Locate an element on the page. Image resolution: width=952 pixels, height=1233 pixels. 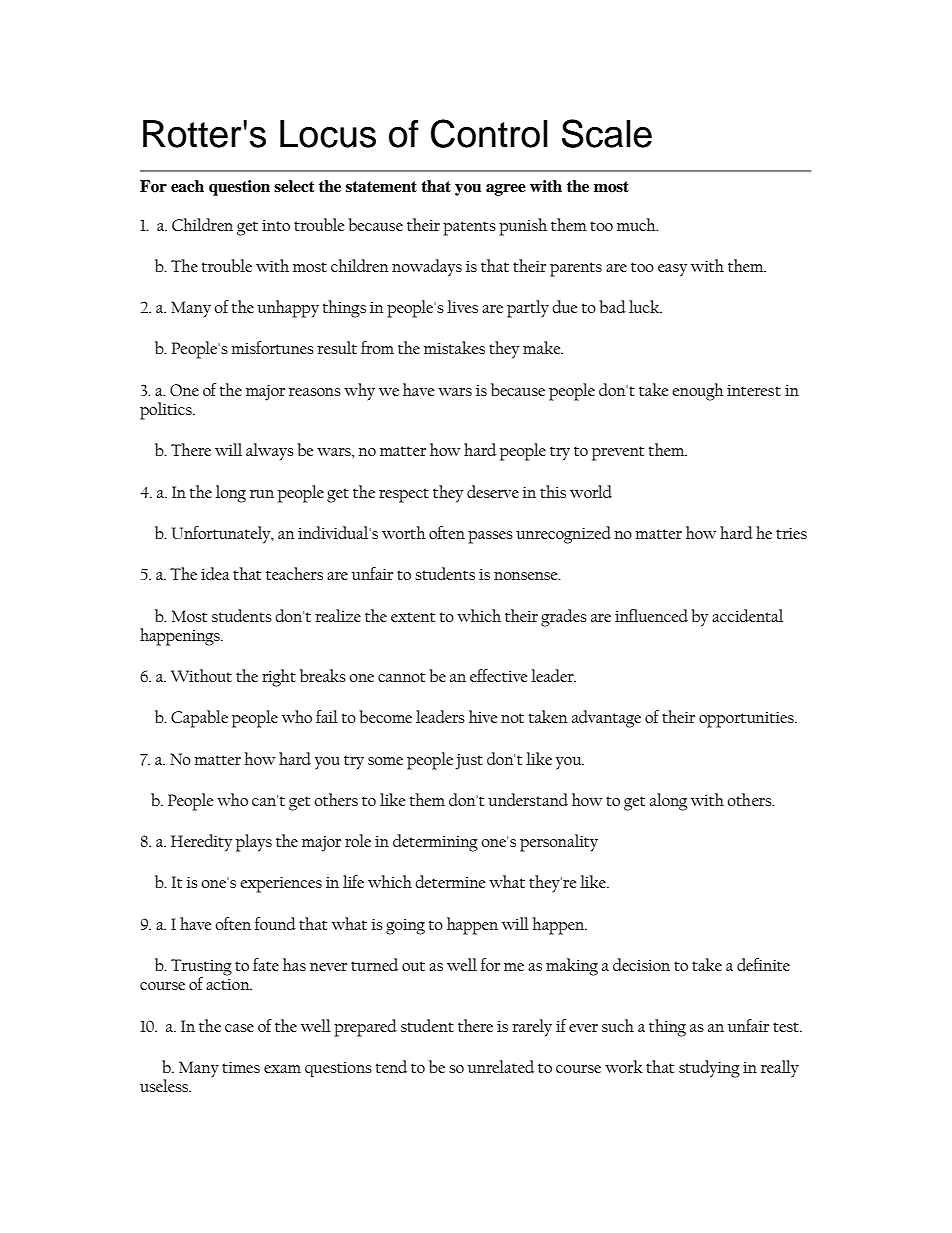
enough is located at coordinates (698, 392).
